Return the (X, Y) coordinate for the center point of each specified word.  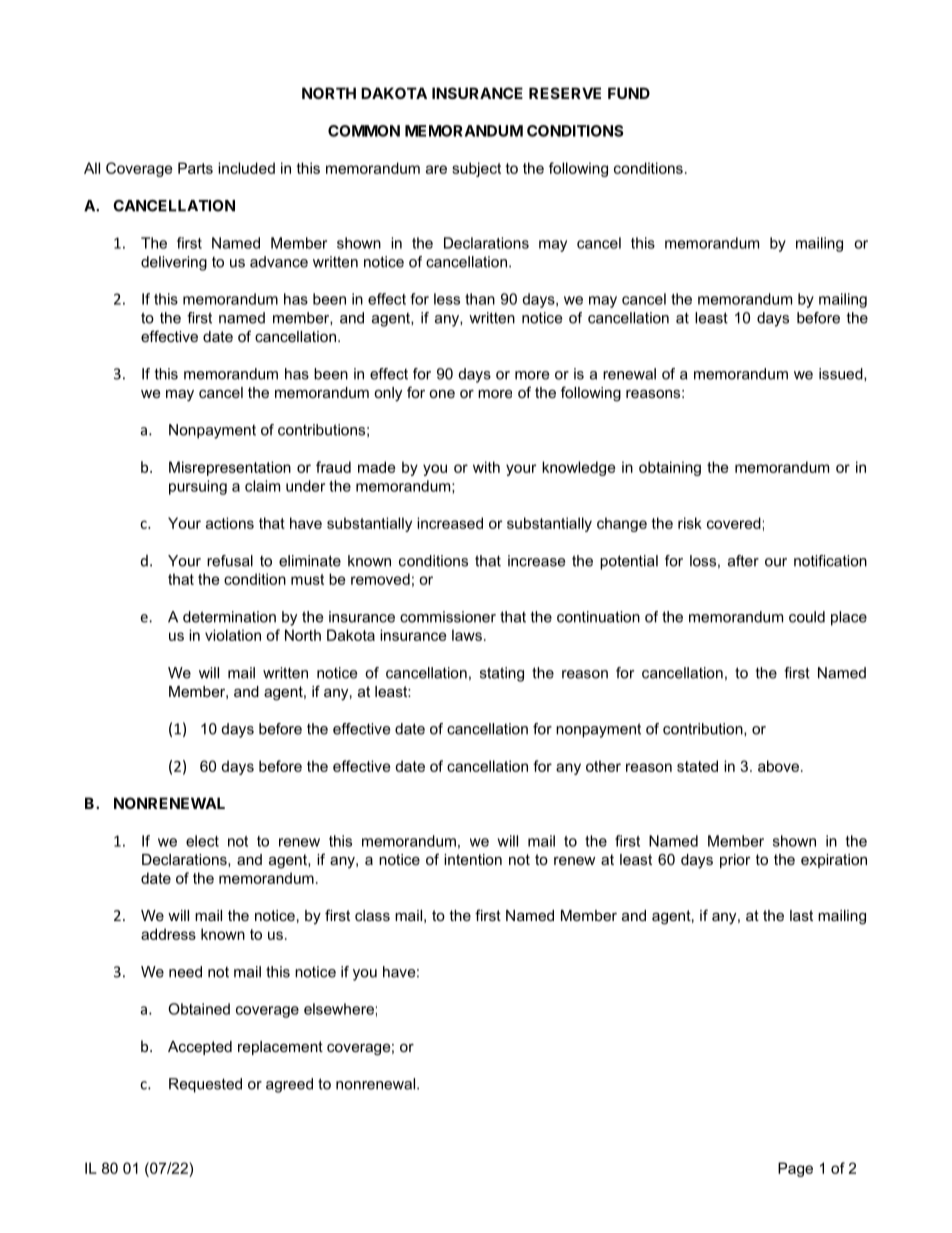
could (807, 617)
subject (476, 169)
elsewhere (339, 1009)
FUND (629, 93)
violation (233, 635)
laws (467, 635)
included (246, 168)
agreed (289, 1085)
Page (795, 1169)
